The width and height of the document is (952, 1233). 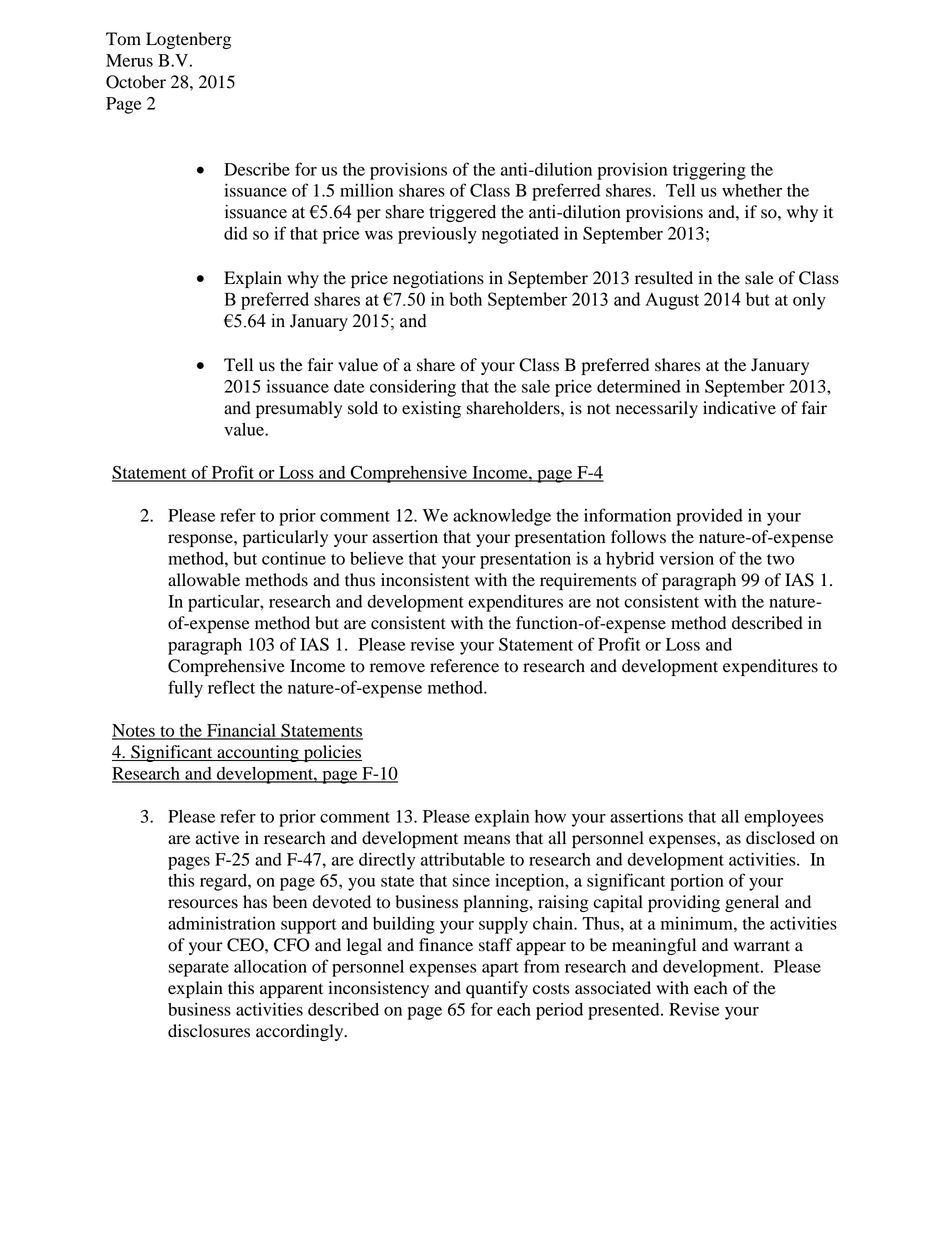 What do you see at coordinates (672, 301) in the document?
I see `August` at bounding box center [672, 301].
